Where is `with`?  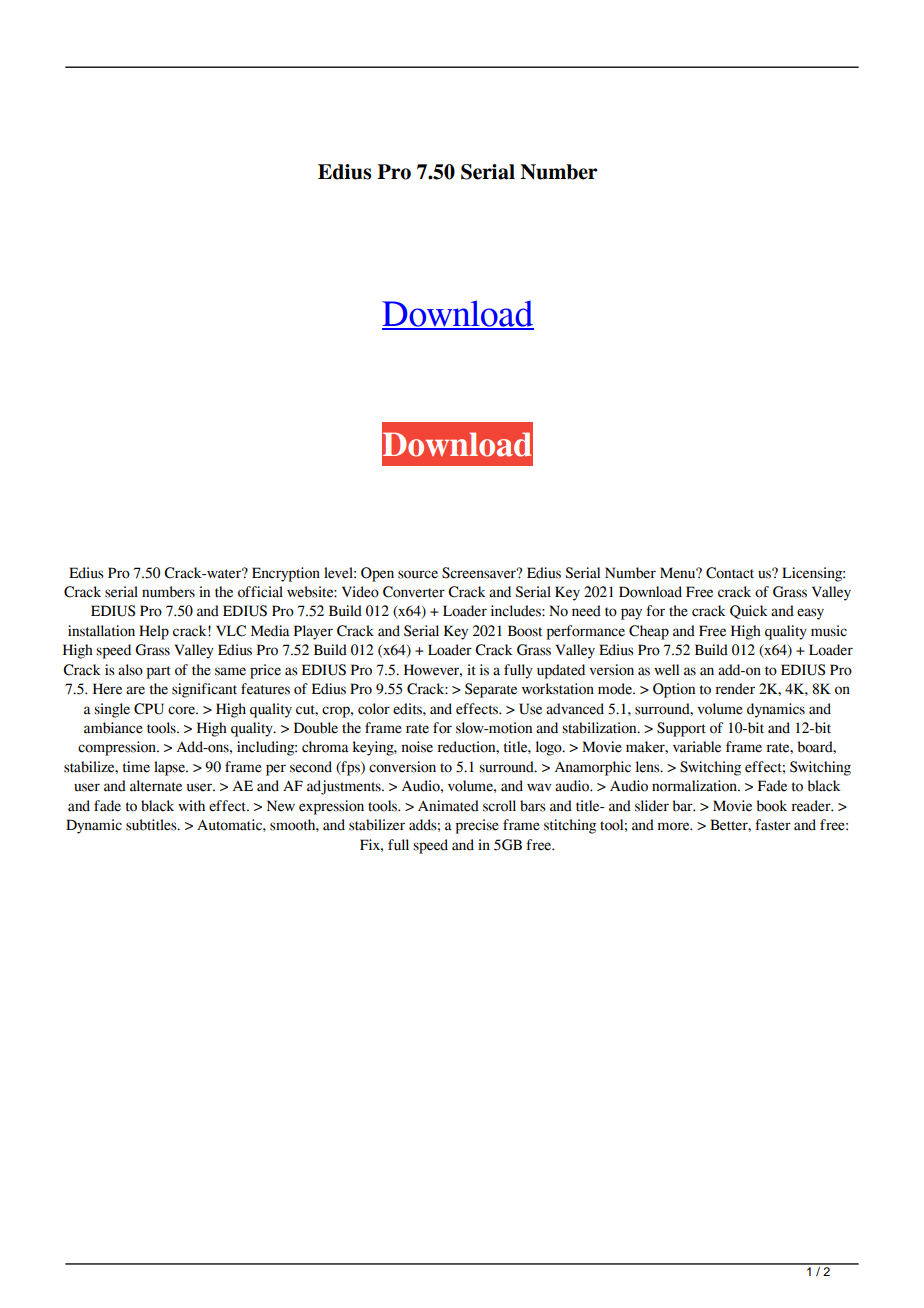
with is located at coordinates (191, 805).
